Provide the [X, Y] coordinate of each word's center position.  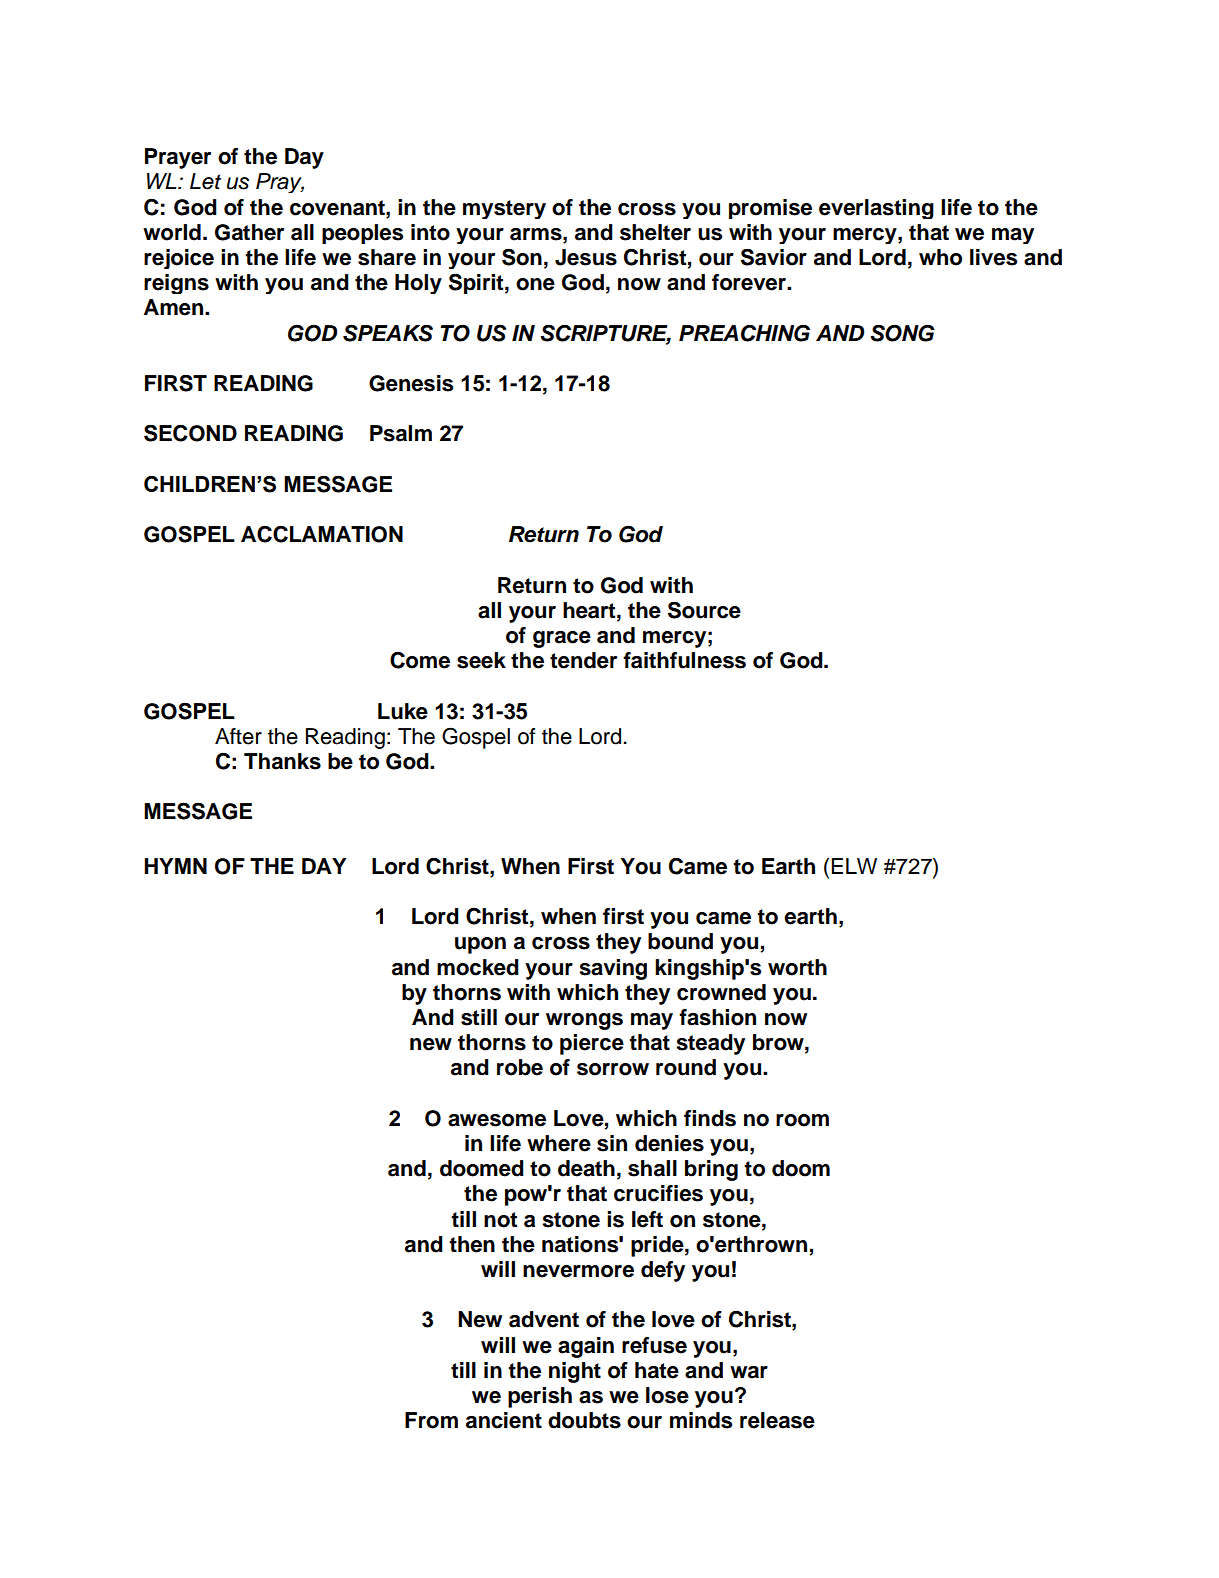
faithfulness [684, 660]
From [431, 1420]
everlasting [876, 209]
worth [797, 967]
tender [583, 660]
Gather [249, 232]
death [586, 1168]
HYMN [175, 866]
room [802, 1120]
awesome [497, 1120]
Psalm [401, 433]
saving [613, 969]
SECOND [190, 433]
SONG [902, 333]
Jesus [586, 257]
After [238, 736]
